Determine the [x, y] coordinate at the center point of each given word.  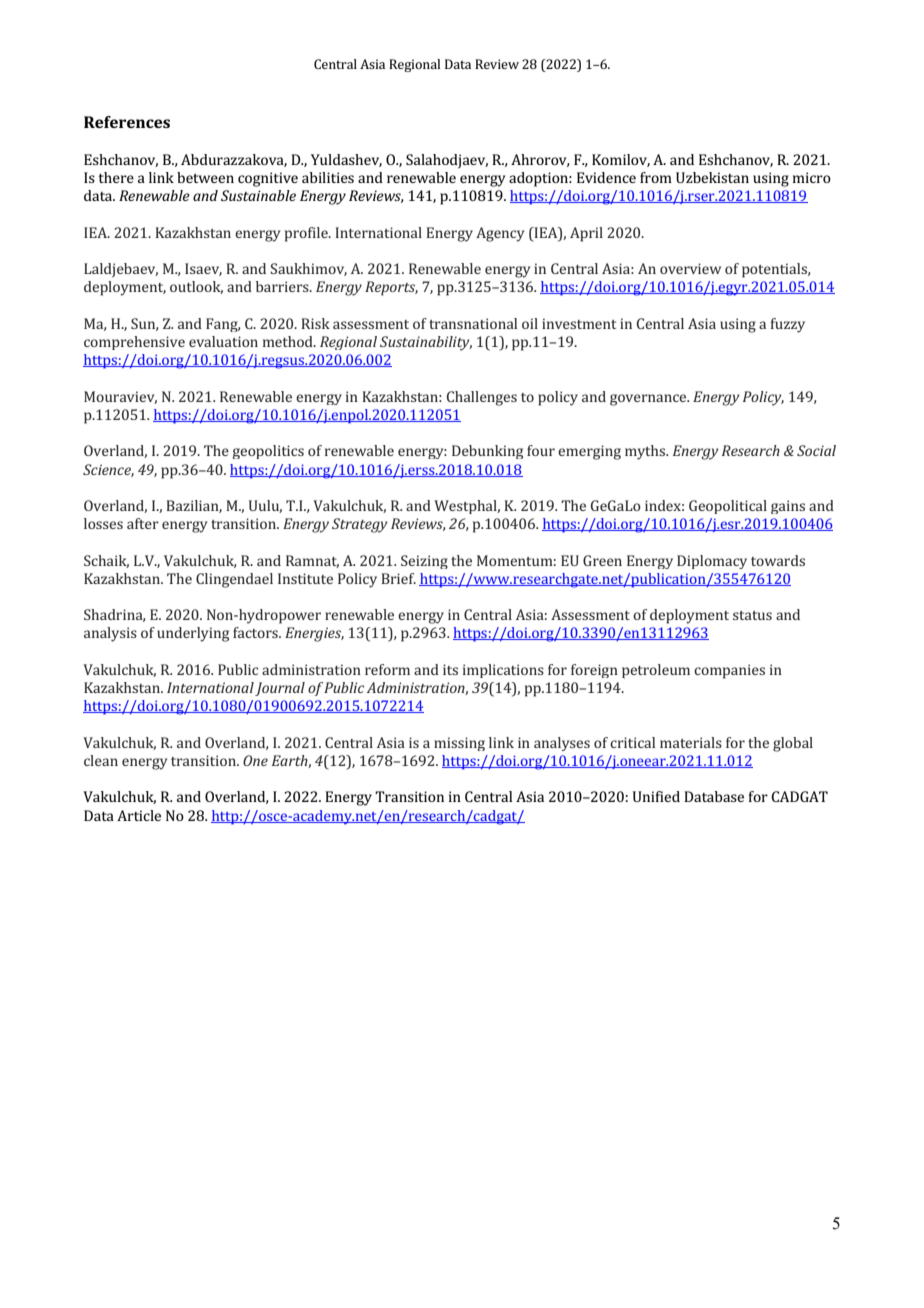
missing [459, 744]
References [127, 122]
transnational [473, 323]
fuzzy [788, 325]
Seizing [424, 562]
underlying [193, 634]
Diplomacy [712, 562]
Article [139, 815]
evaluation [223, 341]
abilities [328, 177]
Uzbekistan [712, 177]
